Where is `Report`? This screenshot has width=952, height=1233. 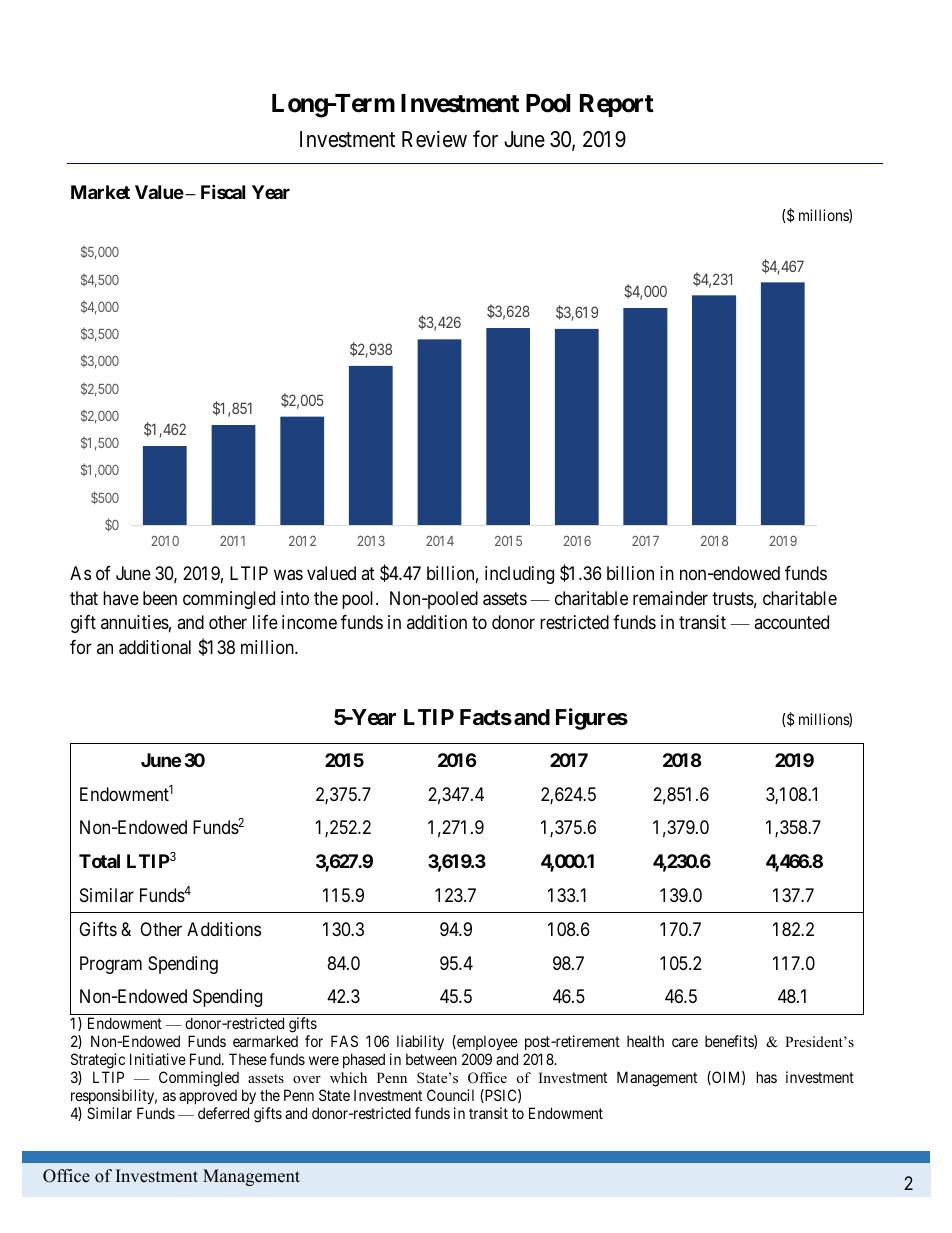
Report is located at coordinates (617, 105).
